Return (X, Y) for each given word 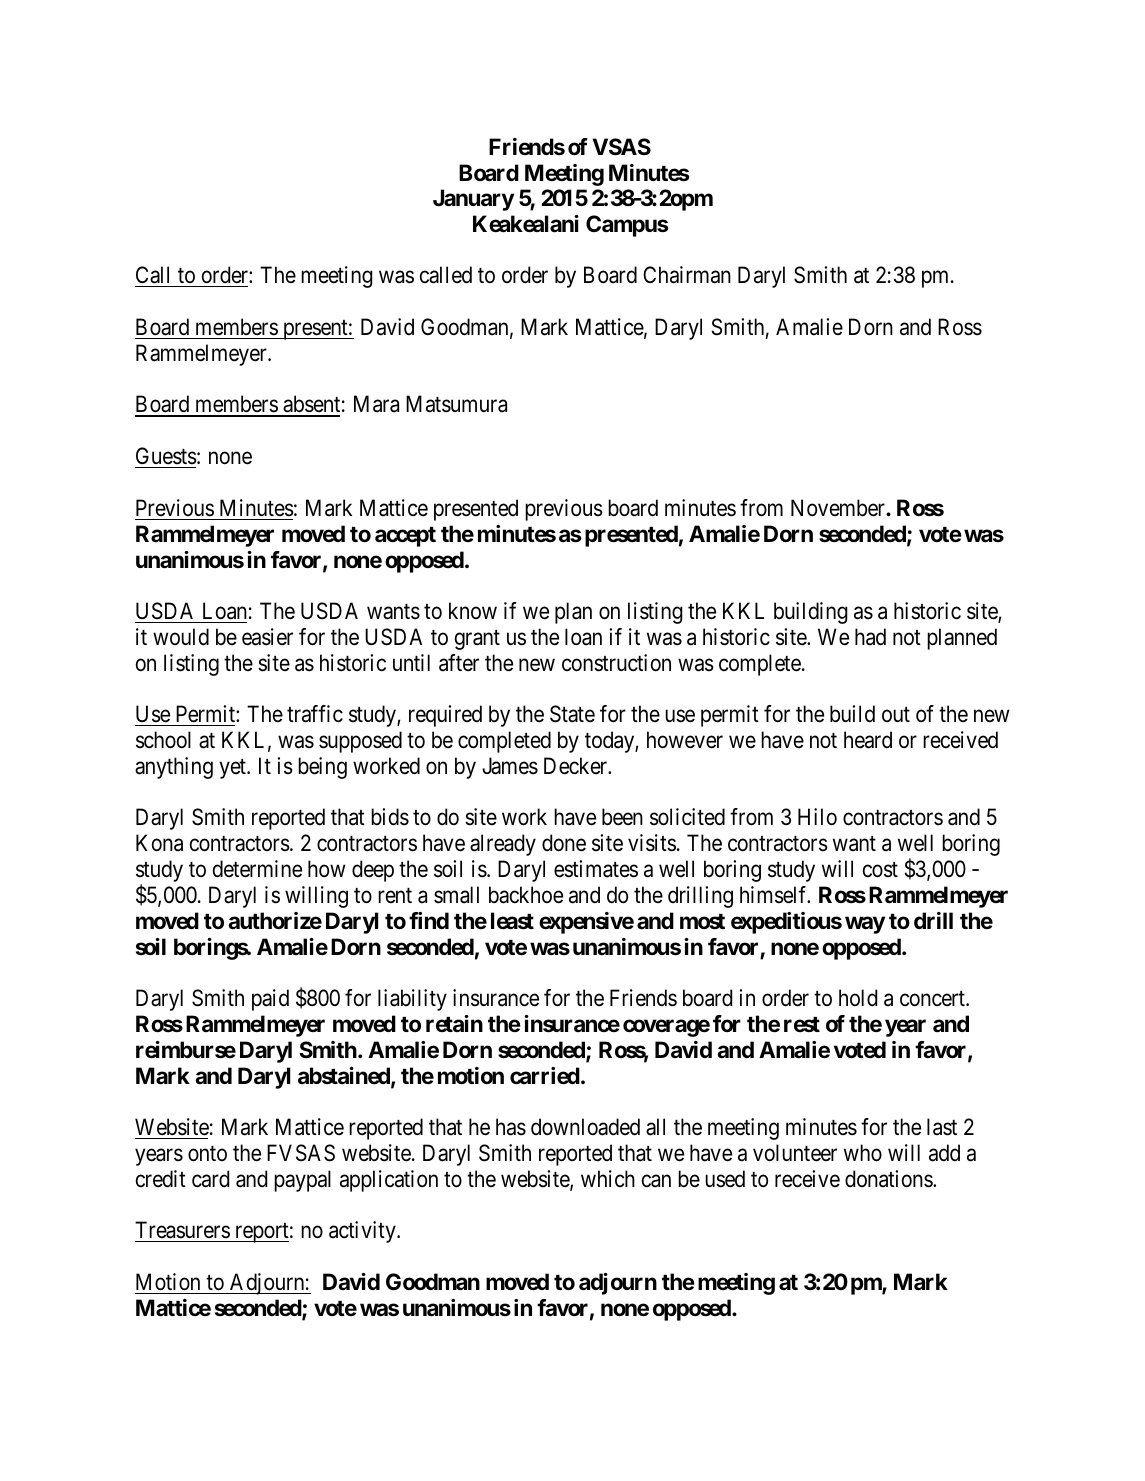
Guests (166, 456)
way (865, 925)
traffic (315, 714)
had (870, 637)
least (512, 921)
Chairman (687, 275)
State (572, 714)
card (210, 1179)
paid (270, 1000)
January (473, 200)
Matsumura (456, 404)
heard (868, 740)
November (839, 508)
